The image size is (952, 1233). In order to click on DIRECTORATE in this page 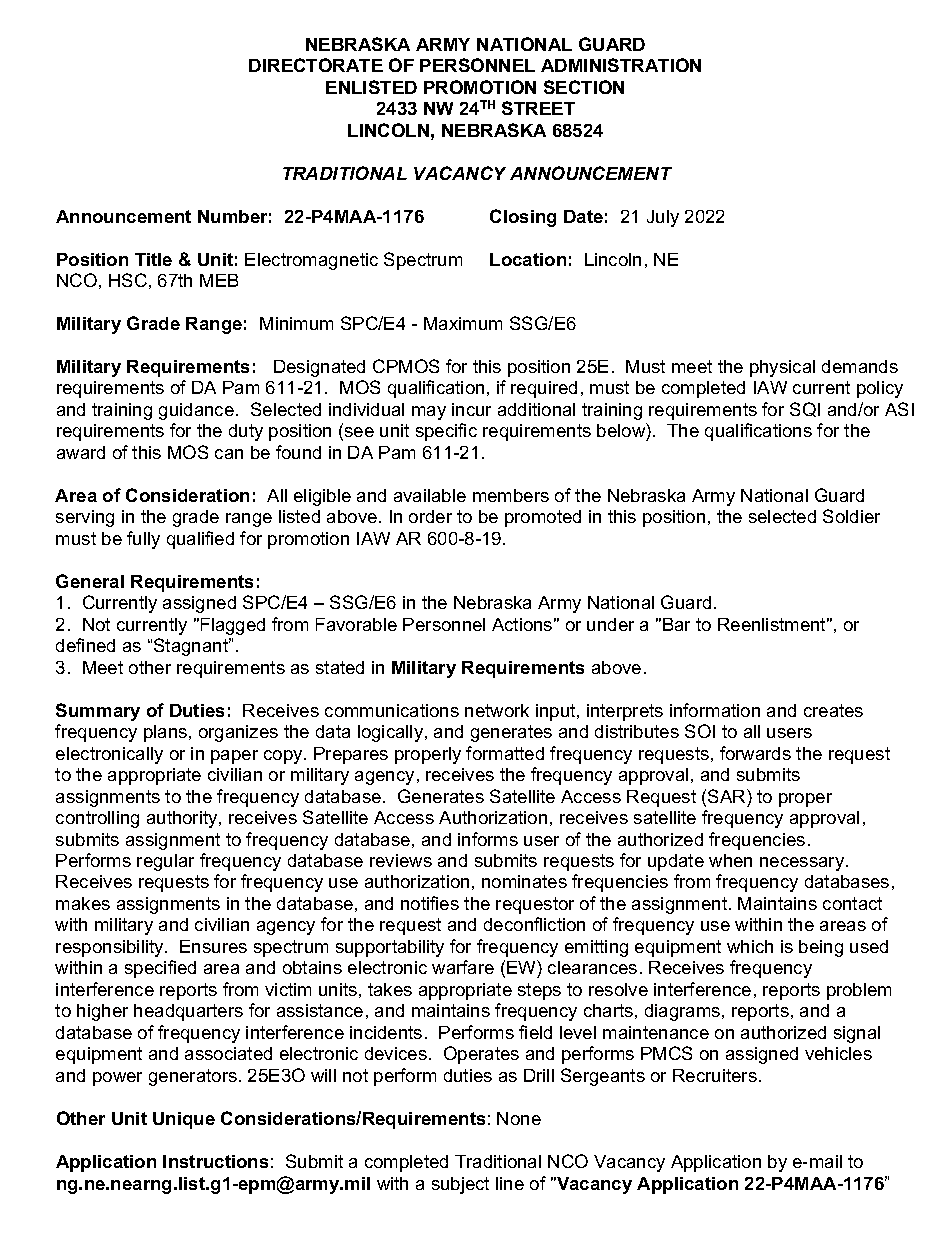, I will do `click(316, 65)`.
